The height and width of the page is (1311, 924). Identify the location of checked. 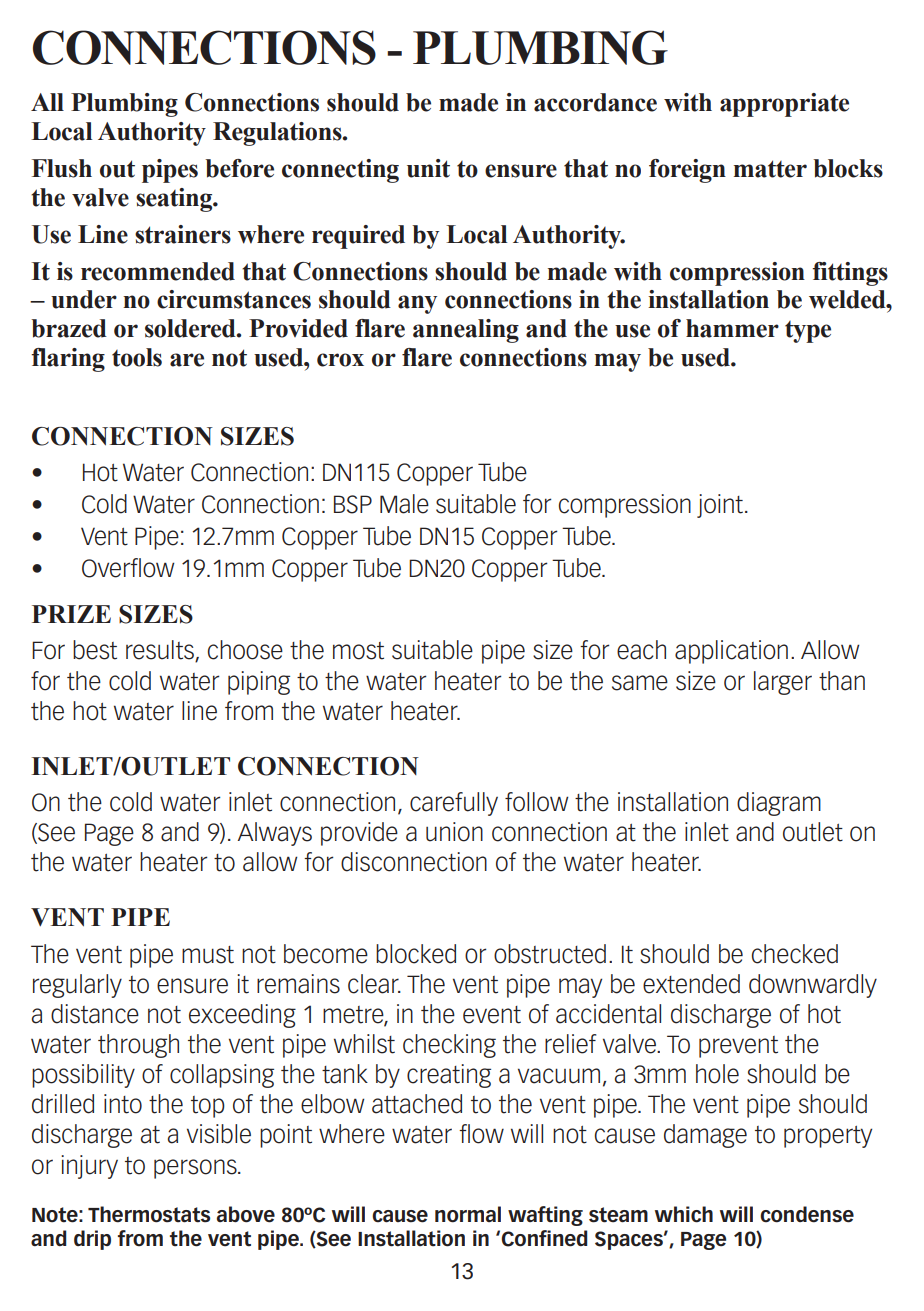
(795, 954).
